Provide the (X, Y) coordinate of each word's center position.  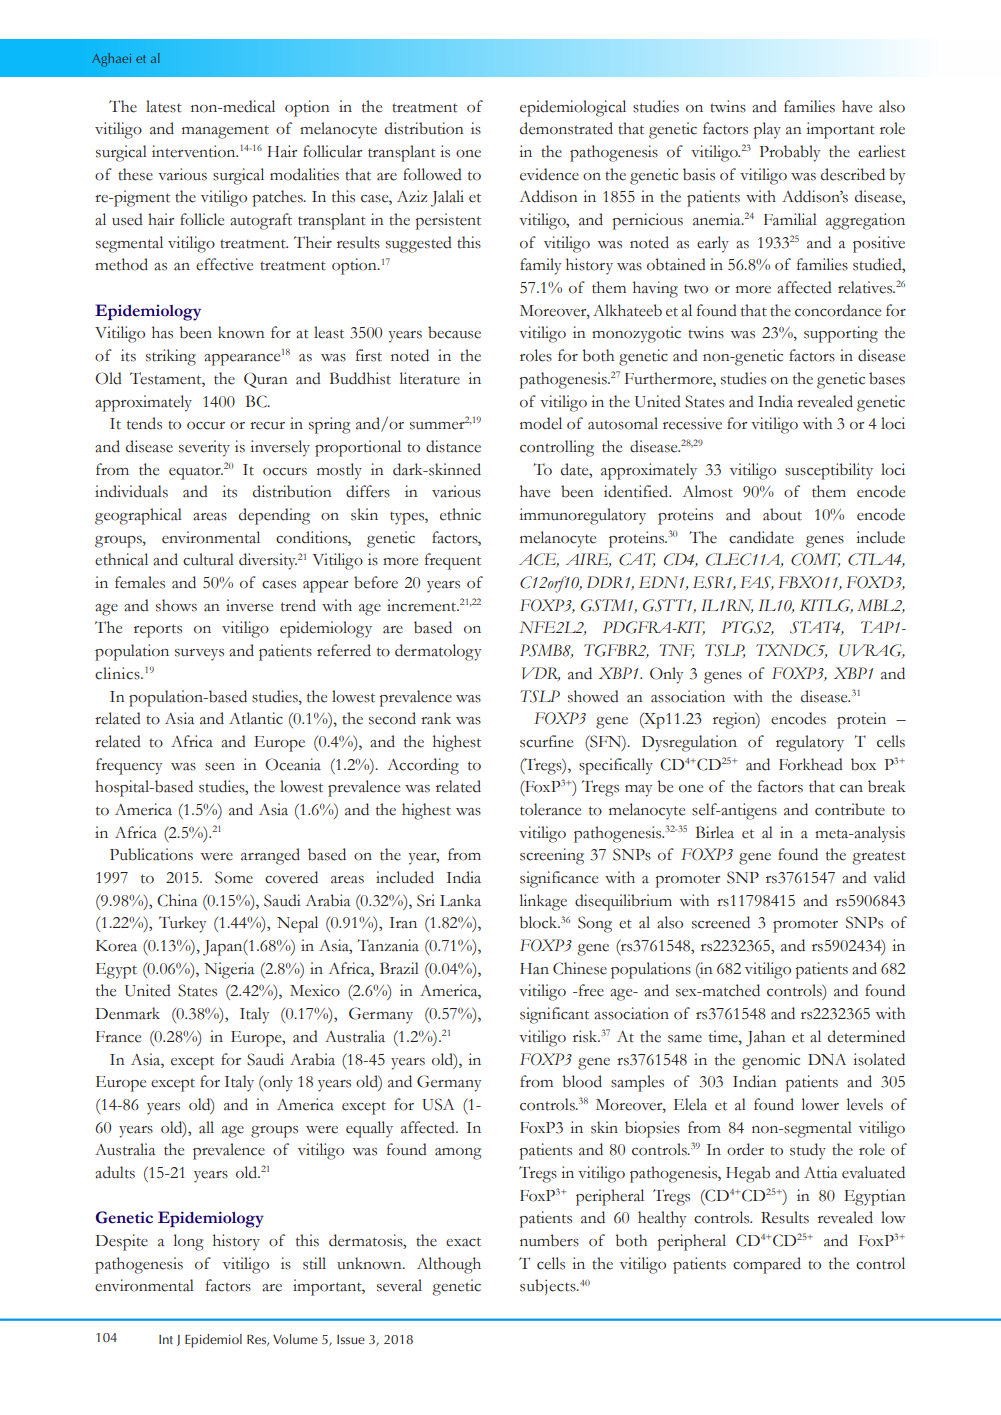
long (189, 1242)
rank (436, 718)
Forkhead (811, 764)
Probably (789, 153)
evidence (549, 174)
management (225, 132)
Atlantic (256, 718)
